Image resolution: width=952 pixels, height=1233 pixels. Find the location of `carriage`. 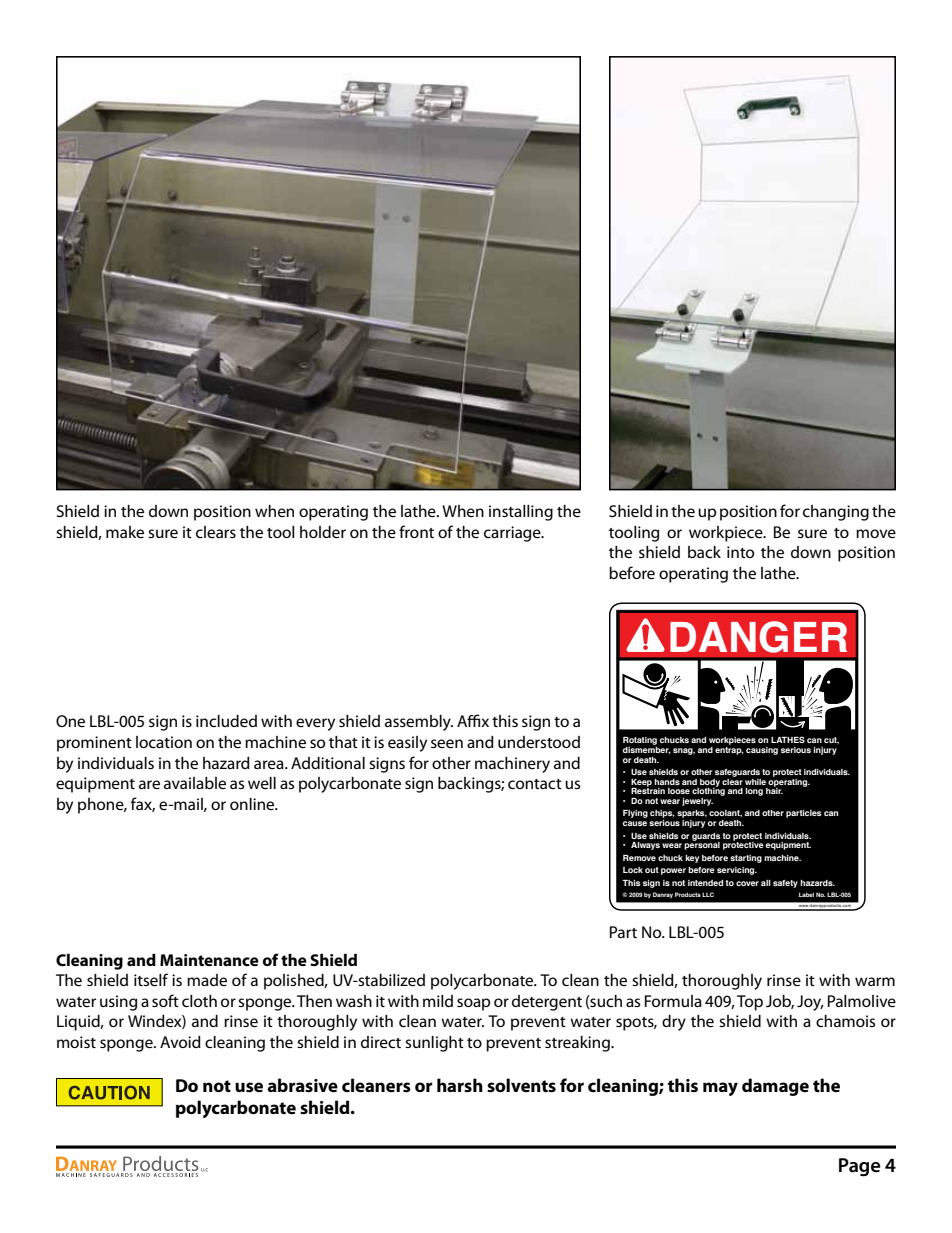

carriage is located at coordinates (513, 534).
